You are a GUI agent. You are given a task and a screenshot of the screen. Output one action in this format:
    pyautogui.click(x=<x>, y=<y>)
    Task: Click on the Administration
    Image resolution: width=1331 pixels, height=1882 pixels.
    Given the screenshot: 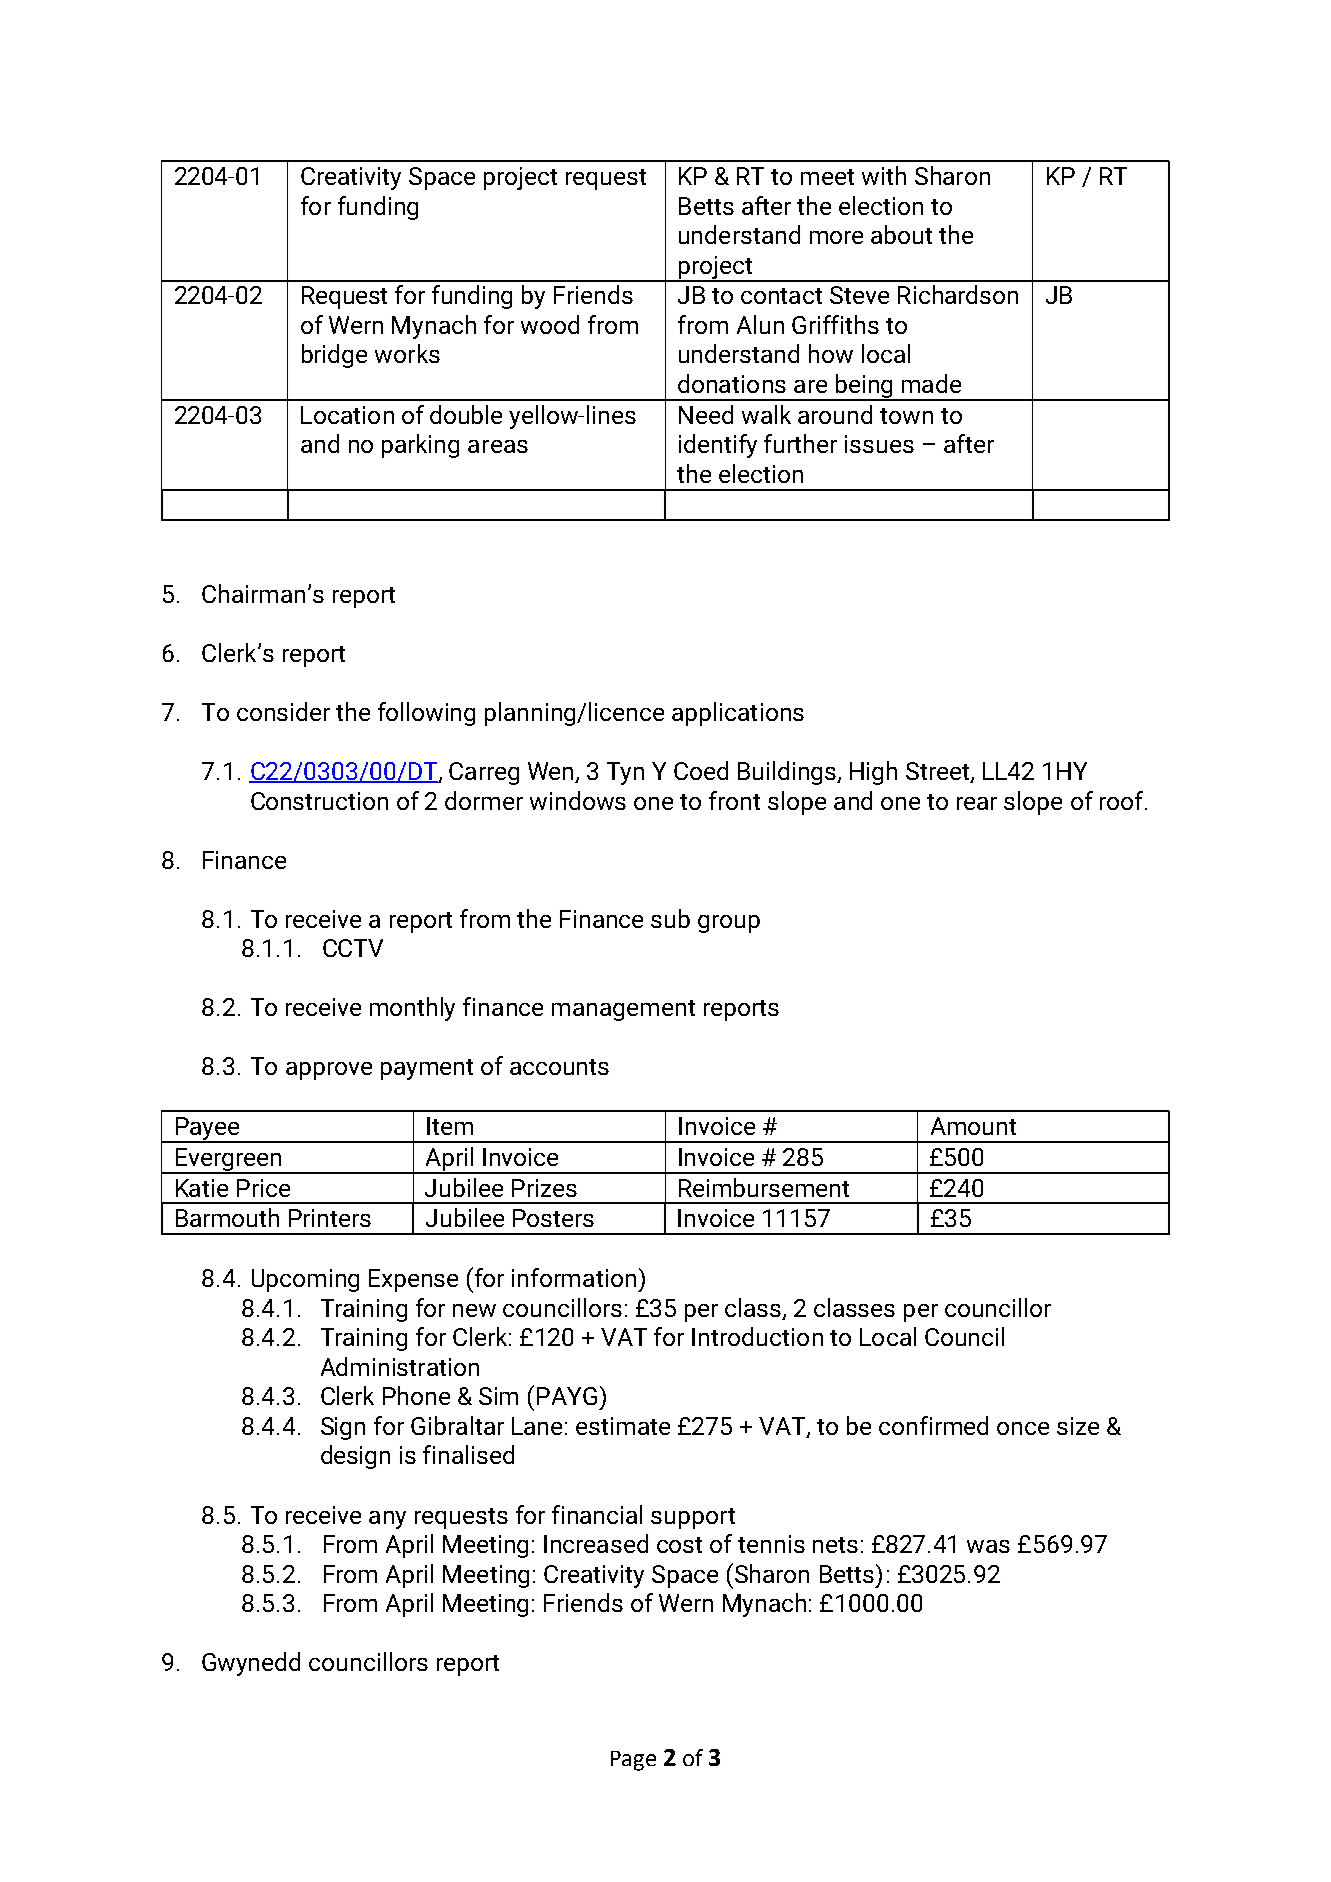 What is the action you would take?
    pyautogui.click(x=400, y=1366)
